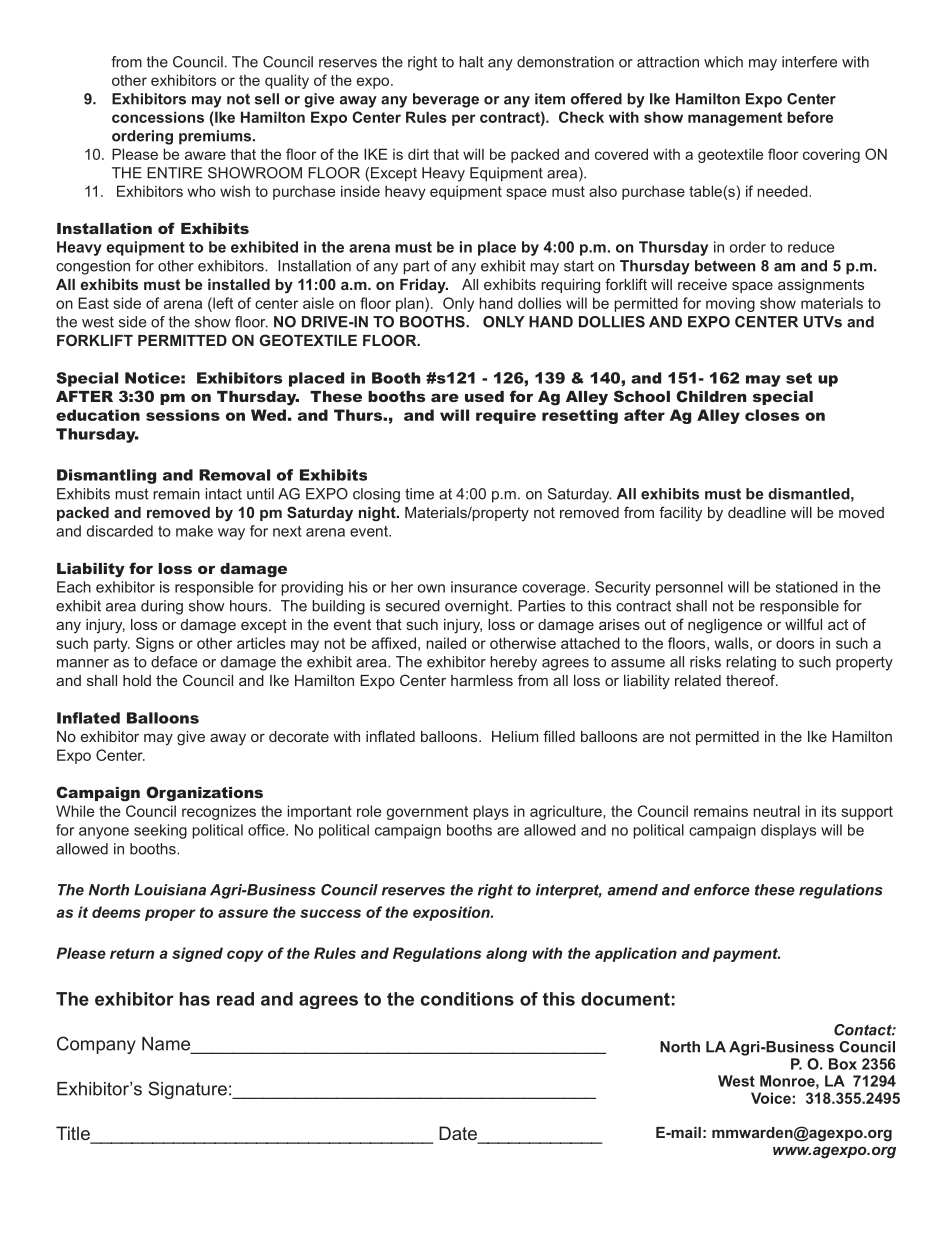 This screenshot has width=952, height=1233. Describe the element at coordinates (751, 680) in the screenshot. I see `thereof` at that location.
